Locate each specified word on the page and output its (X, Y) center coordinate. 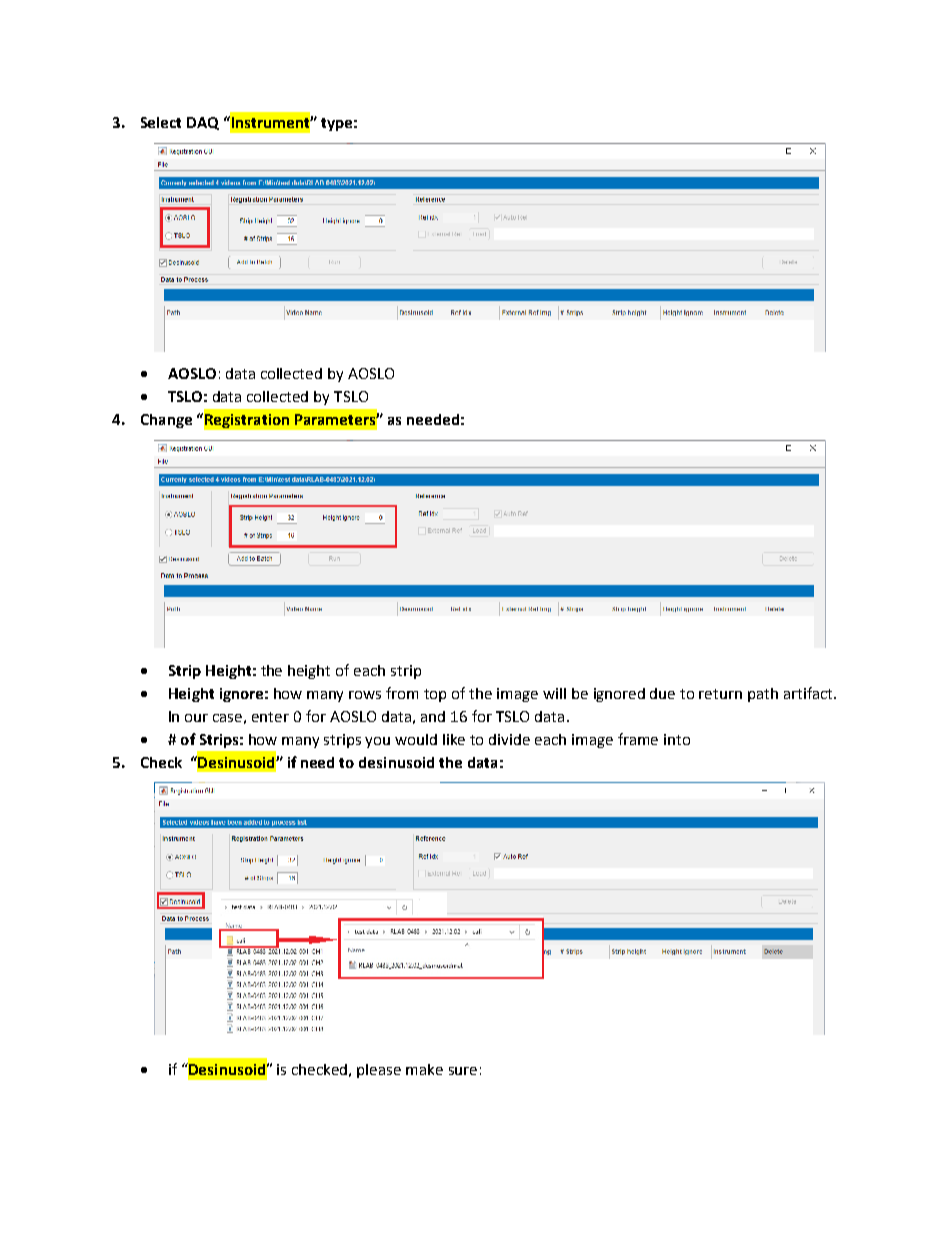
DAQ (203, 123)
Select (161, 122)
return (720, 694)
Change (166, 421)
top (435, 695)
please (379, 1071)
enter (270, 717)
